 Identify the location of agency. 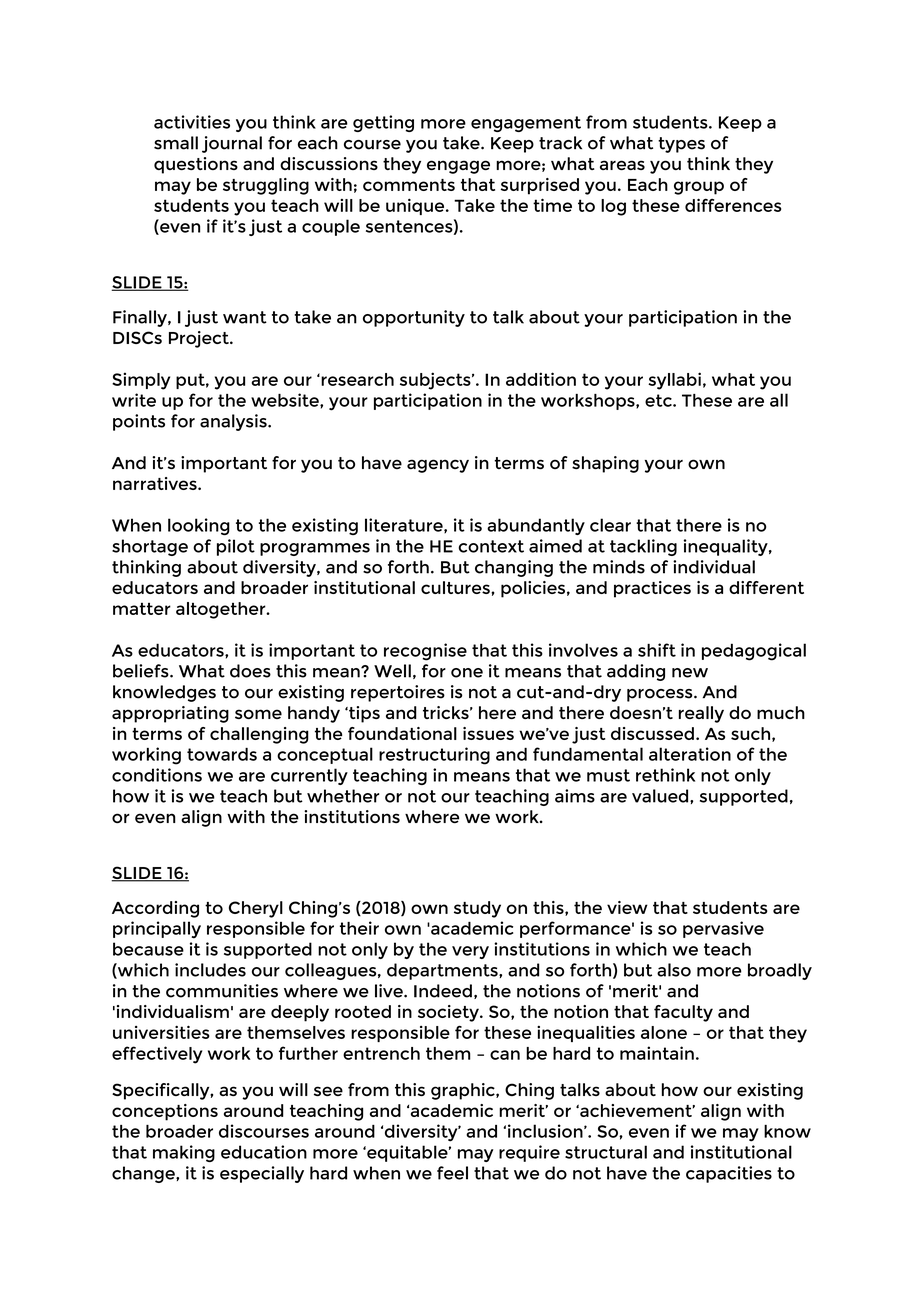
(438, 466).
